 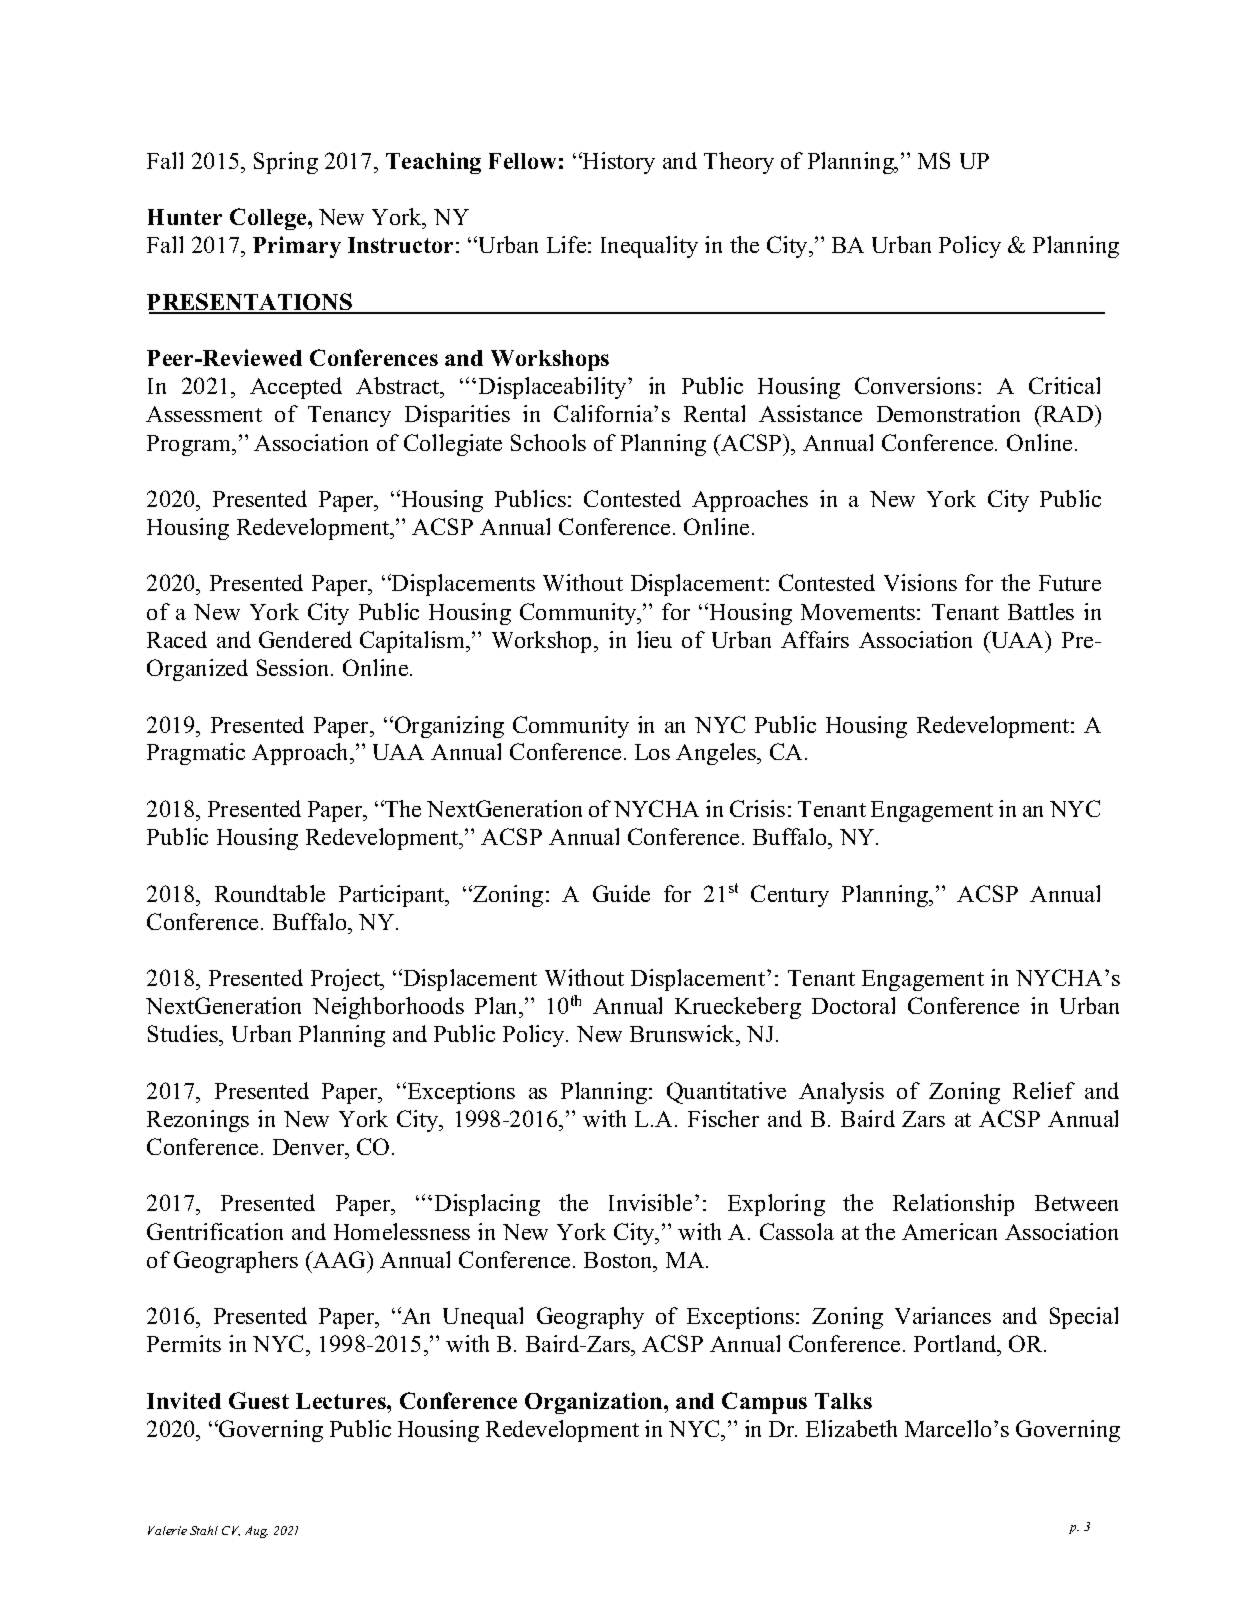 I want to click on Century, so click(x=790, y=896).
